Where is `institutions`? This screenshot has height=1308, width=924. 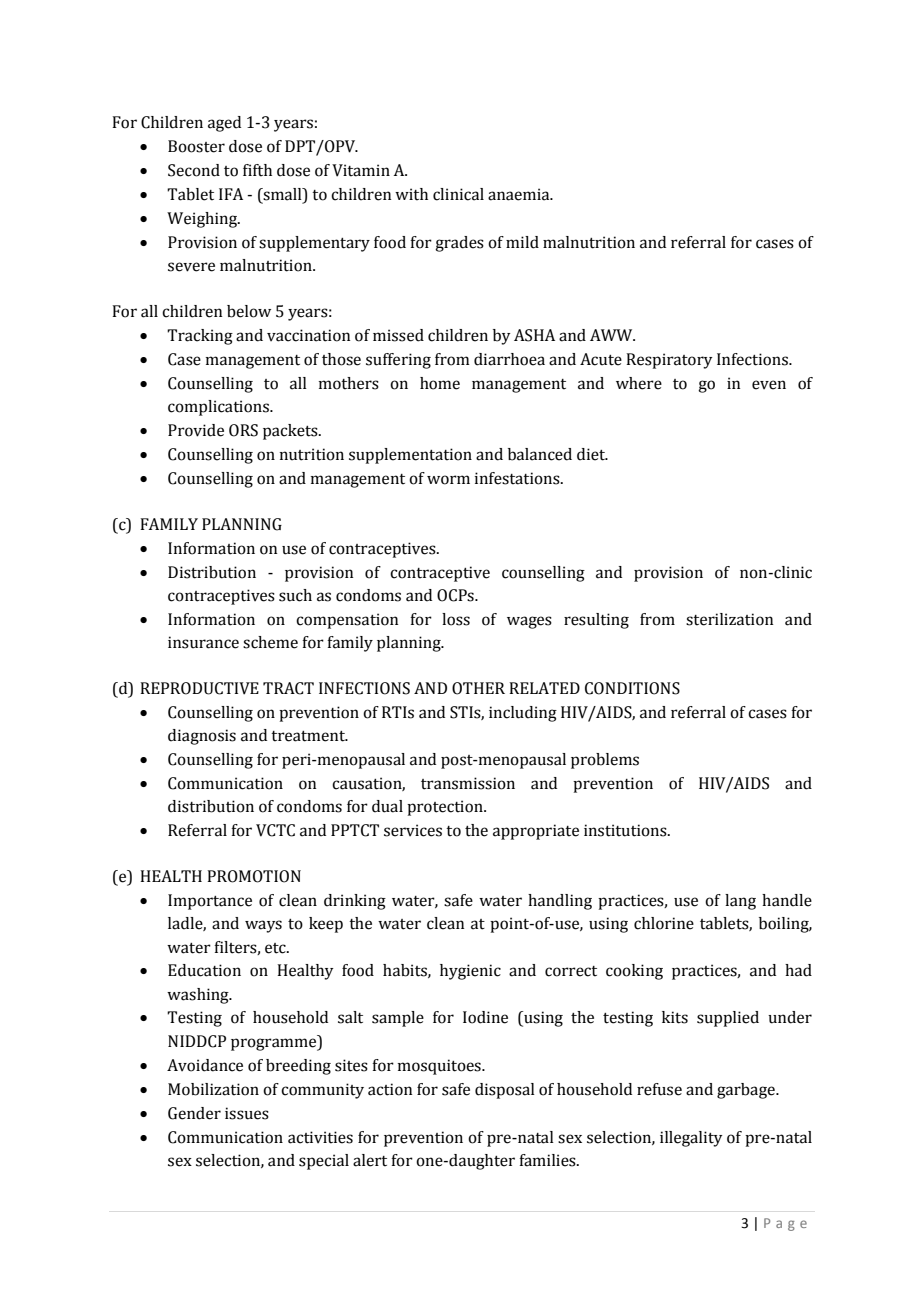
institutions is located at coordinates (626, 830).
